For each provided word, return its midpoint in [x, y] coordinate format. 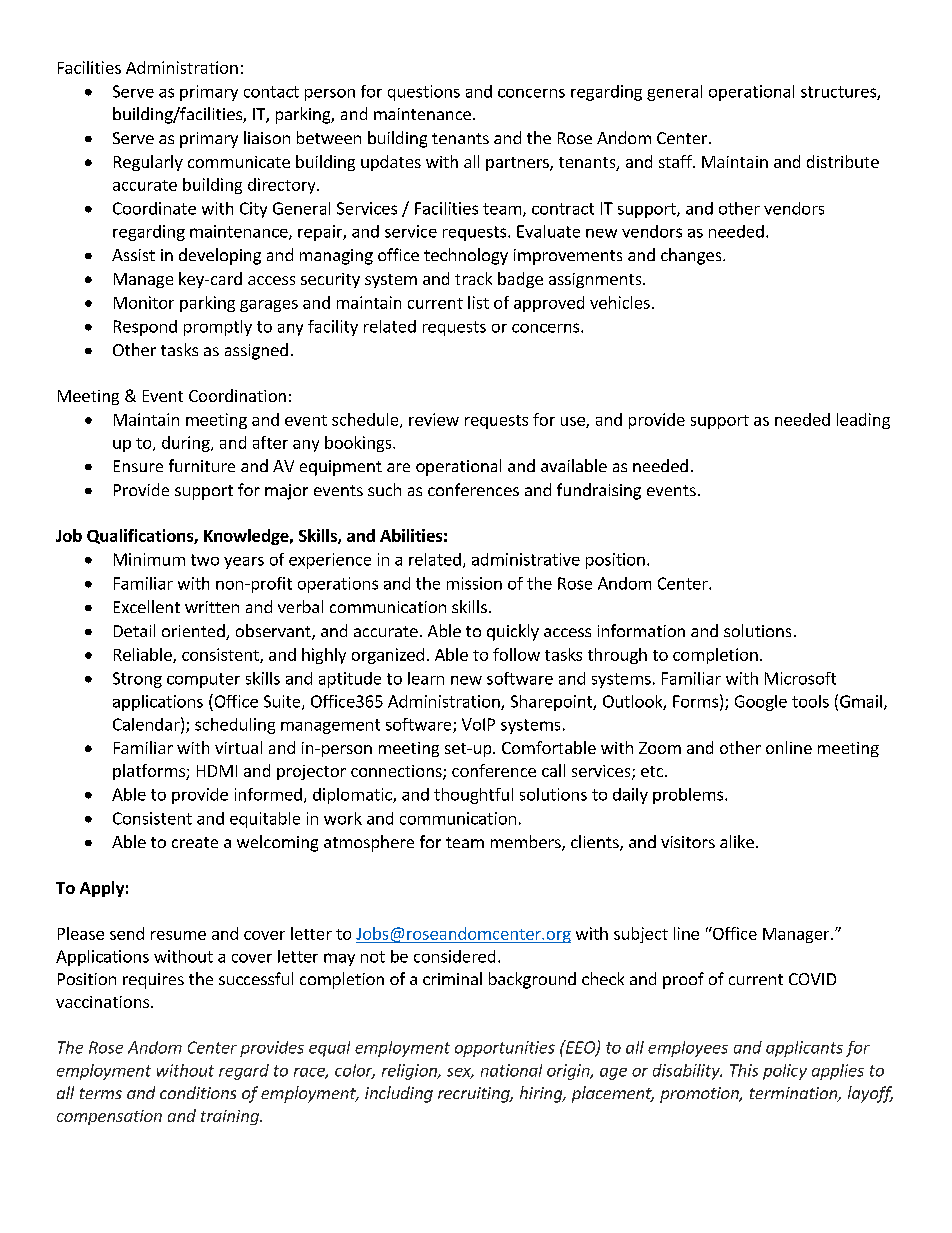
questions [424, 93]
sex [460, 1073]
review [434, 419]
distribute [843, 161]
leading [863, 421]
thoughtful [473, 796]
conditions [198, 1092]
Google [761, 703]
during [187, 444]
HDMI [217, 771]
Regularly [148, 163]
